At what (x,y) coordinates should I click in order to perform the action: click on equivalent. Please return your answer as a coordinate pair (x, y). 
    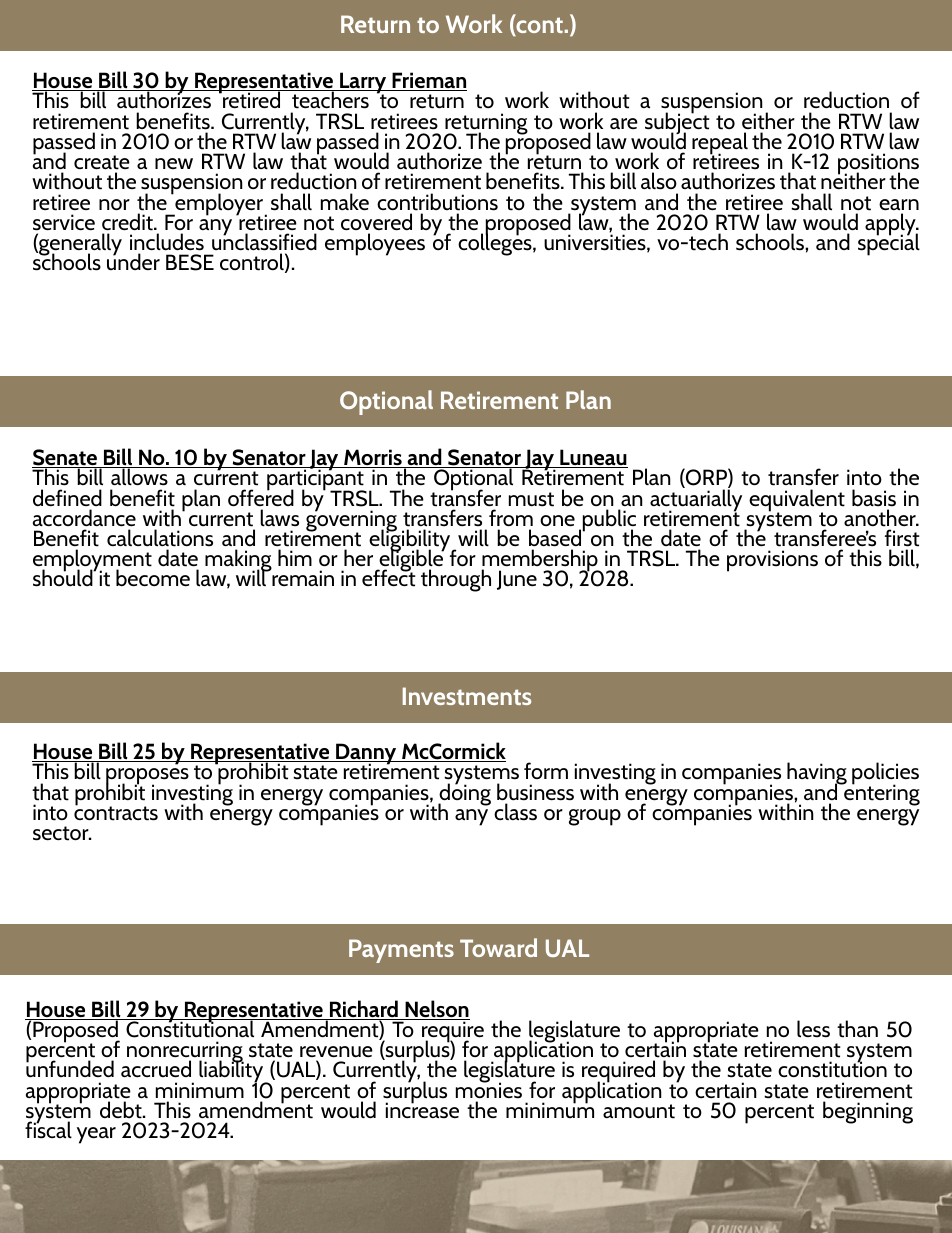
    Looking at the image, I should click on (797, 501).
